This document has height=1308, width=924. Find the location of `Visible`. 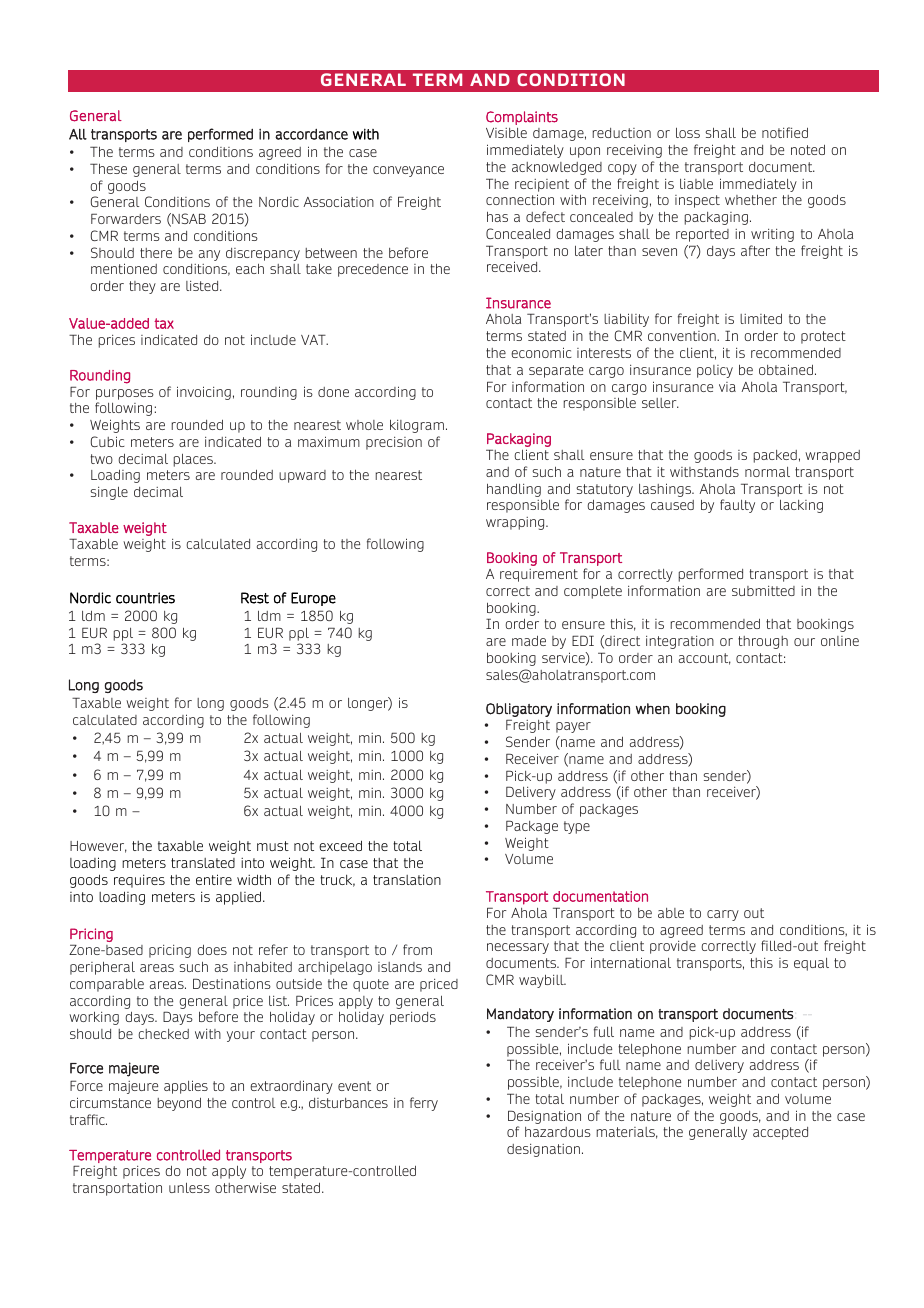

Visible is located at coordinates (506, 133).
